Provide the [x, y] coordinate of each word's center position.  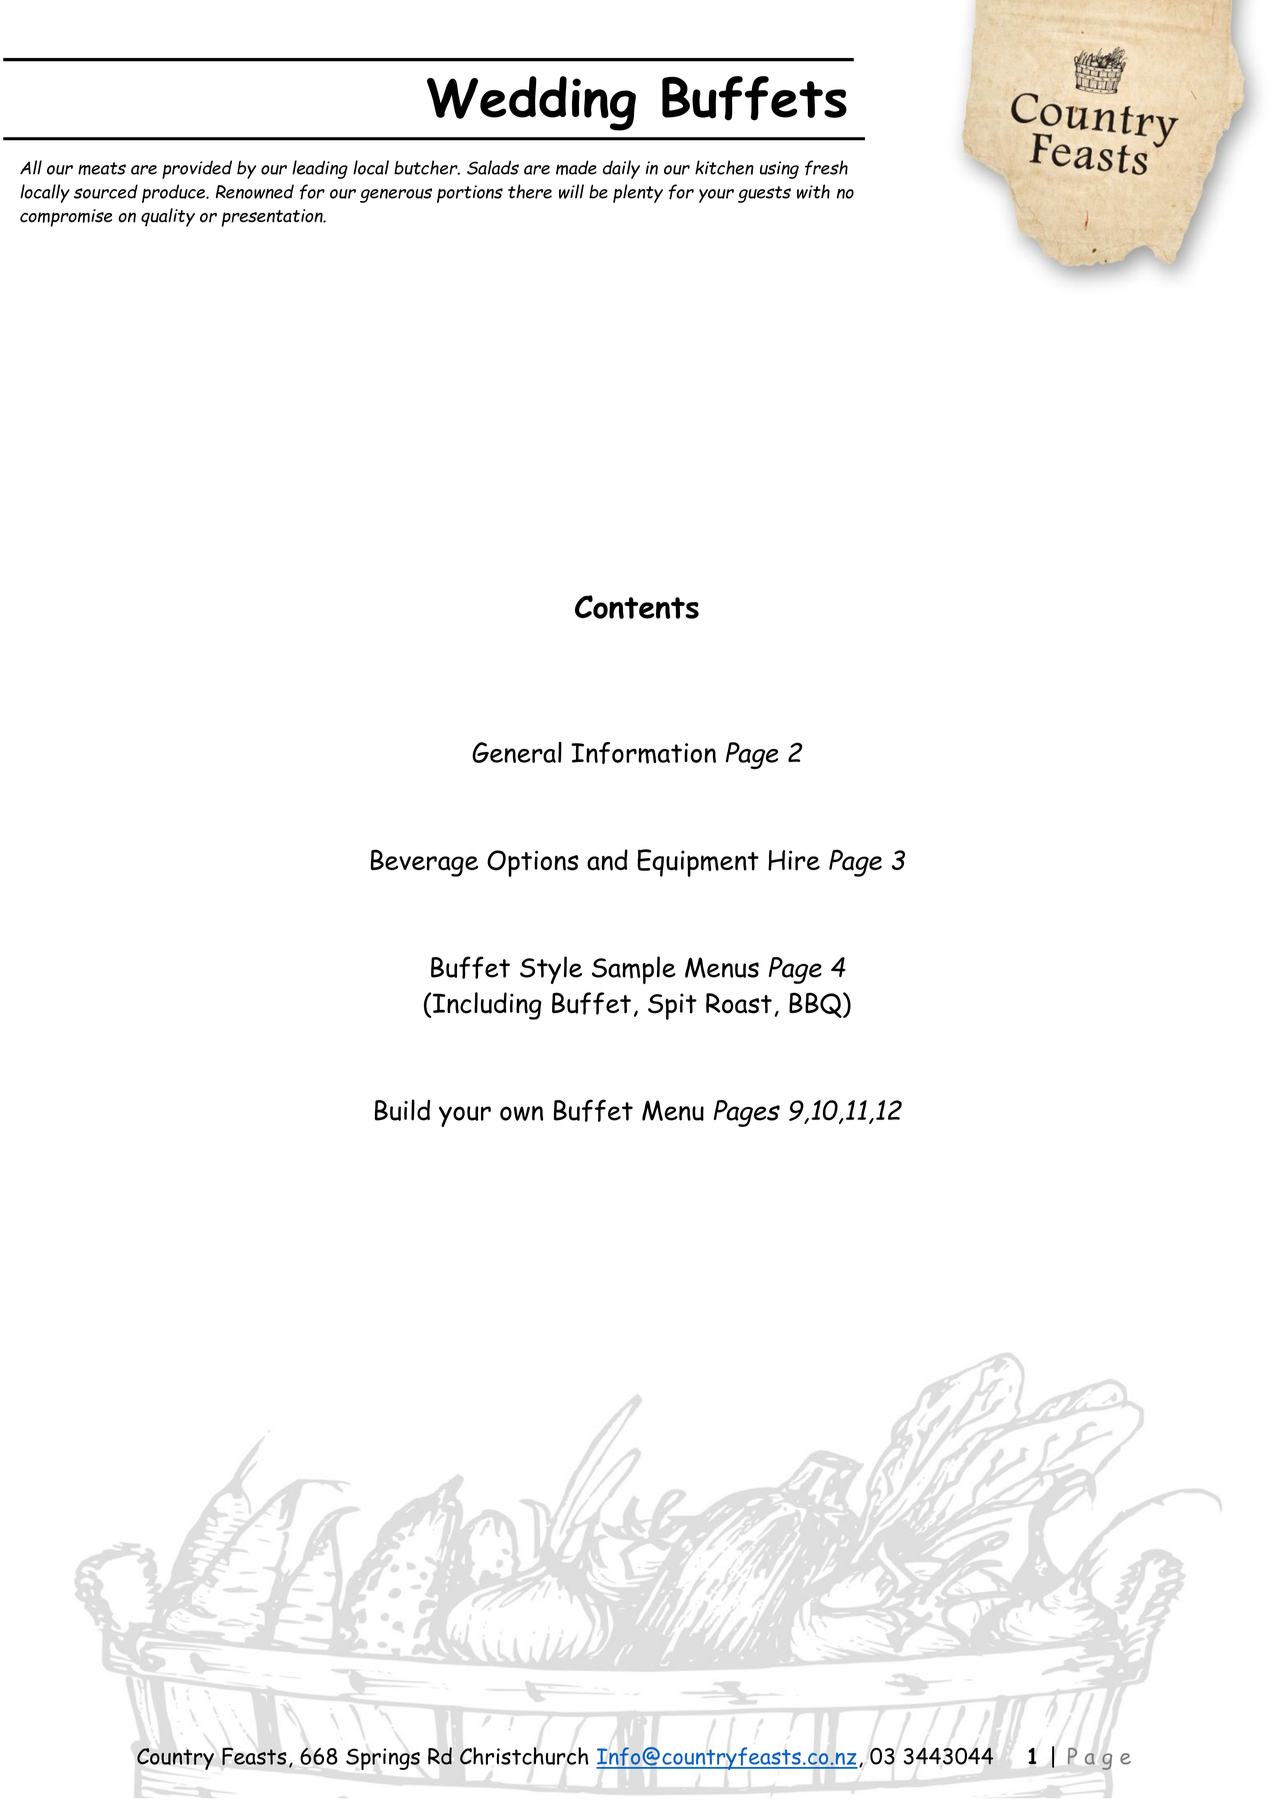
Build [402, 1110]
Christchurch [524, 1756]
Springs [383, 1759]
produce [174, 193]
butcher [427, 167]
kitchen [724, 167]
